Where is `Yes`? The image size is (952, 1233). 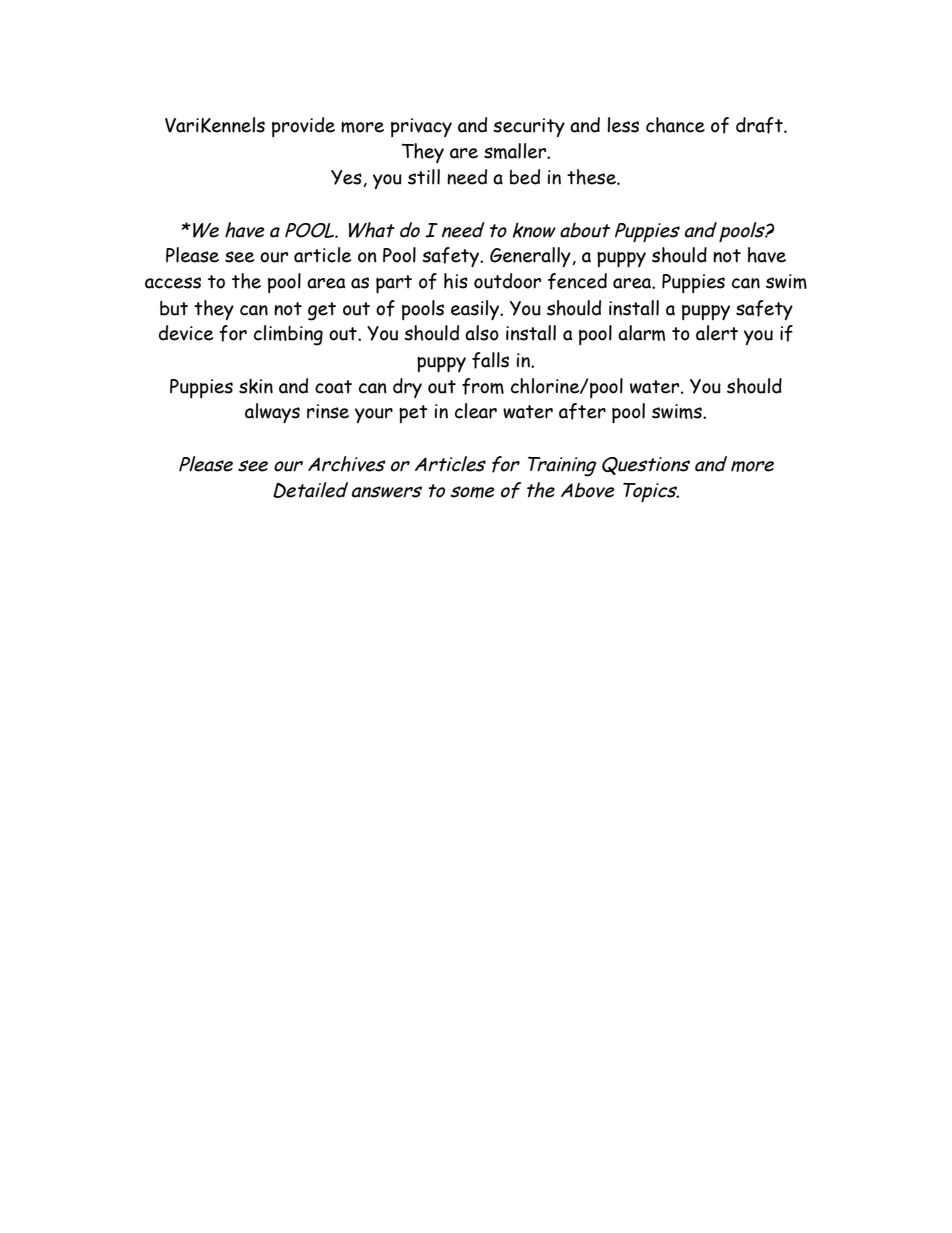
Yes is located at coordinates (347, 178).
